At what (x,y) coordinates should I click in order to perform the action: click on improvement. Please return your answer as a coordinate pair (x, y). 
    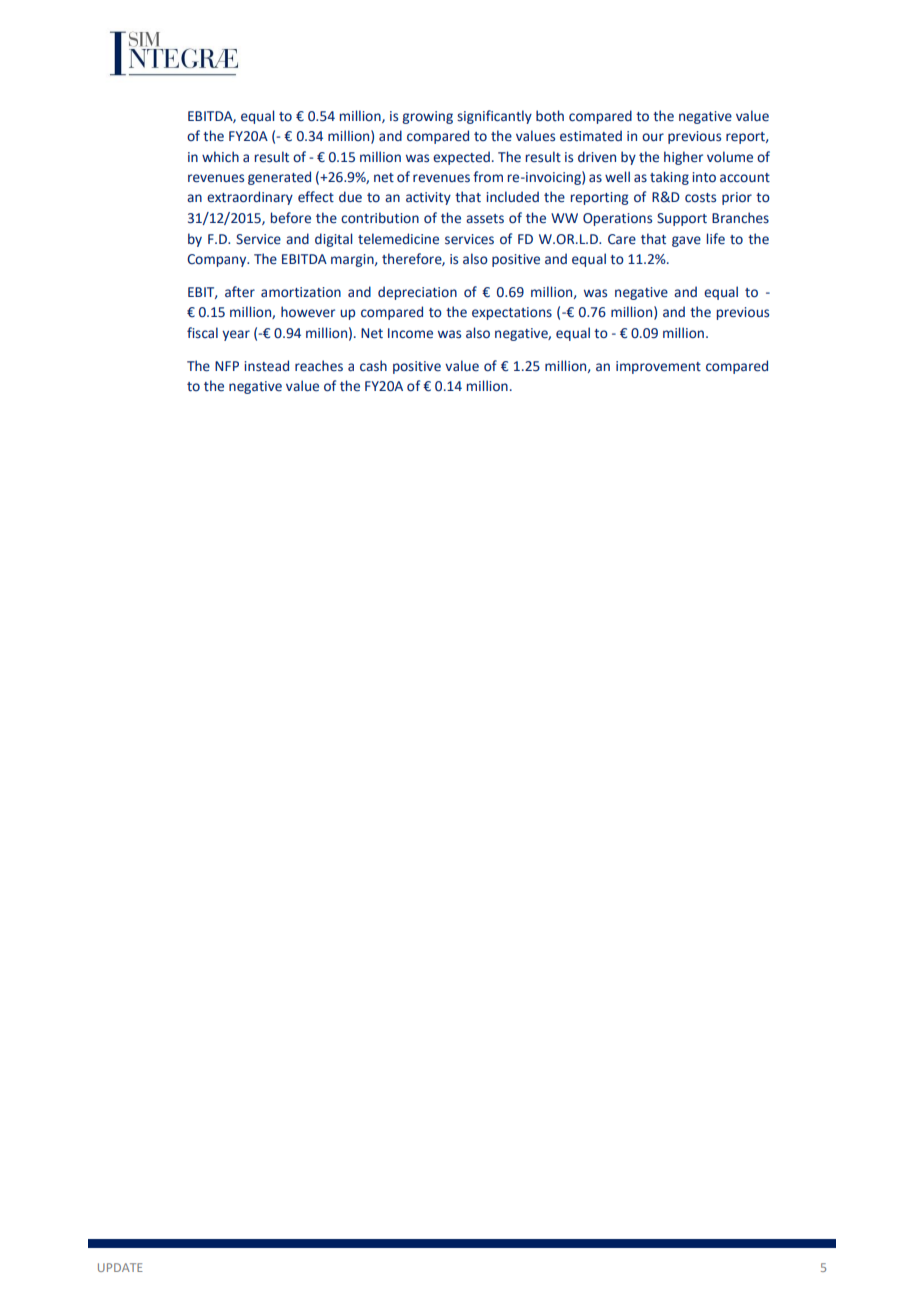
    Looking at the image, I should click on (658, 367).
